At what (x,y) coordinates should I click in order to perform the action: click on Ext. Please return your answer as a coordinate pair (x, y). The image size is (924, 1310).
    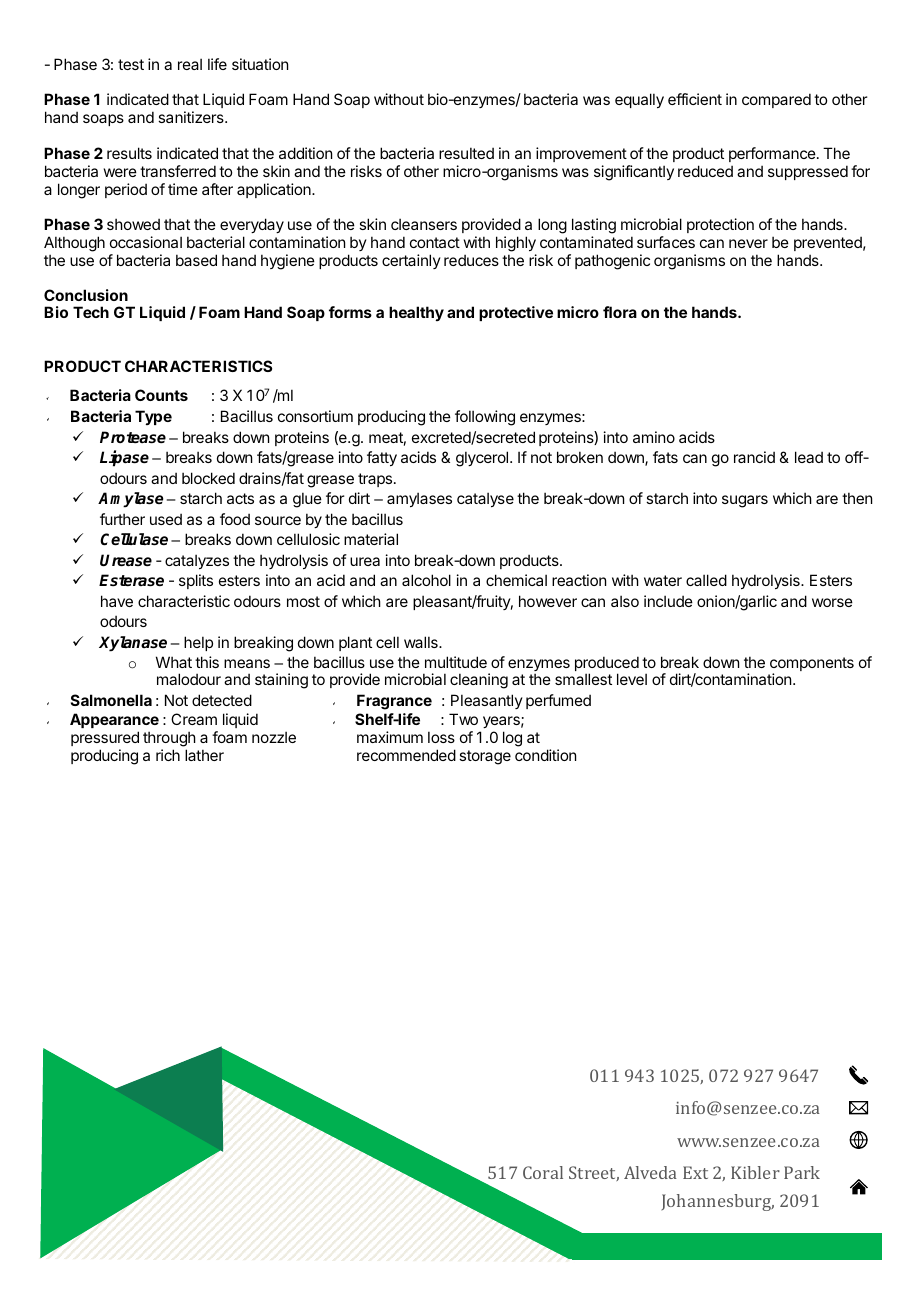
    Looking at the image, I should click on (695, 1172).
